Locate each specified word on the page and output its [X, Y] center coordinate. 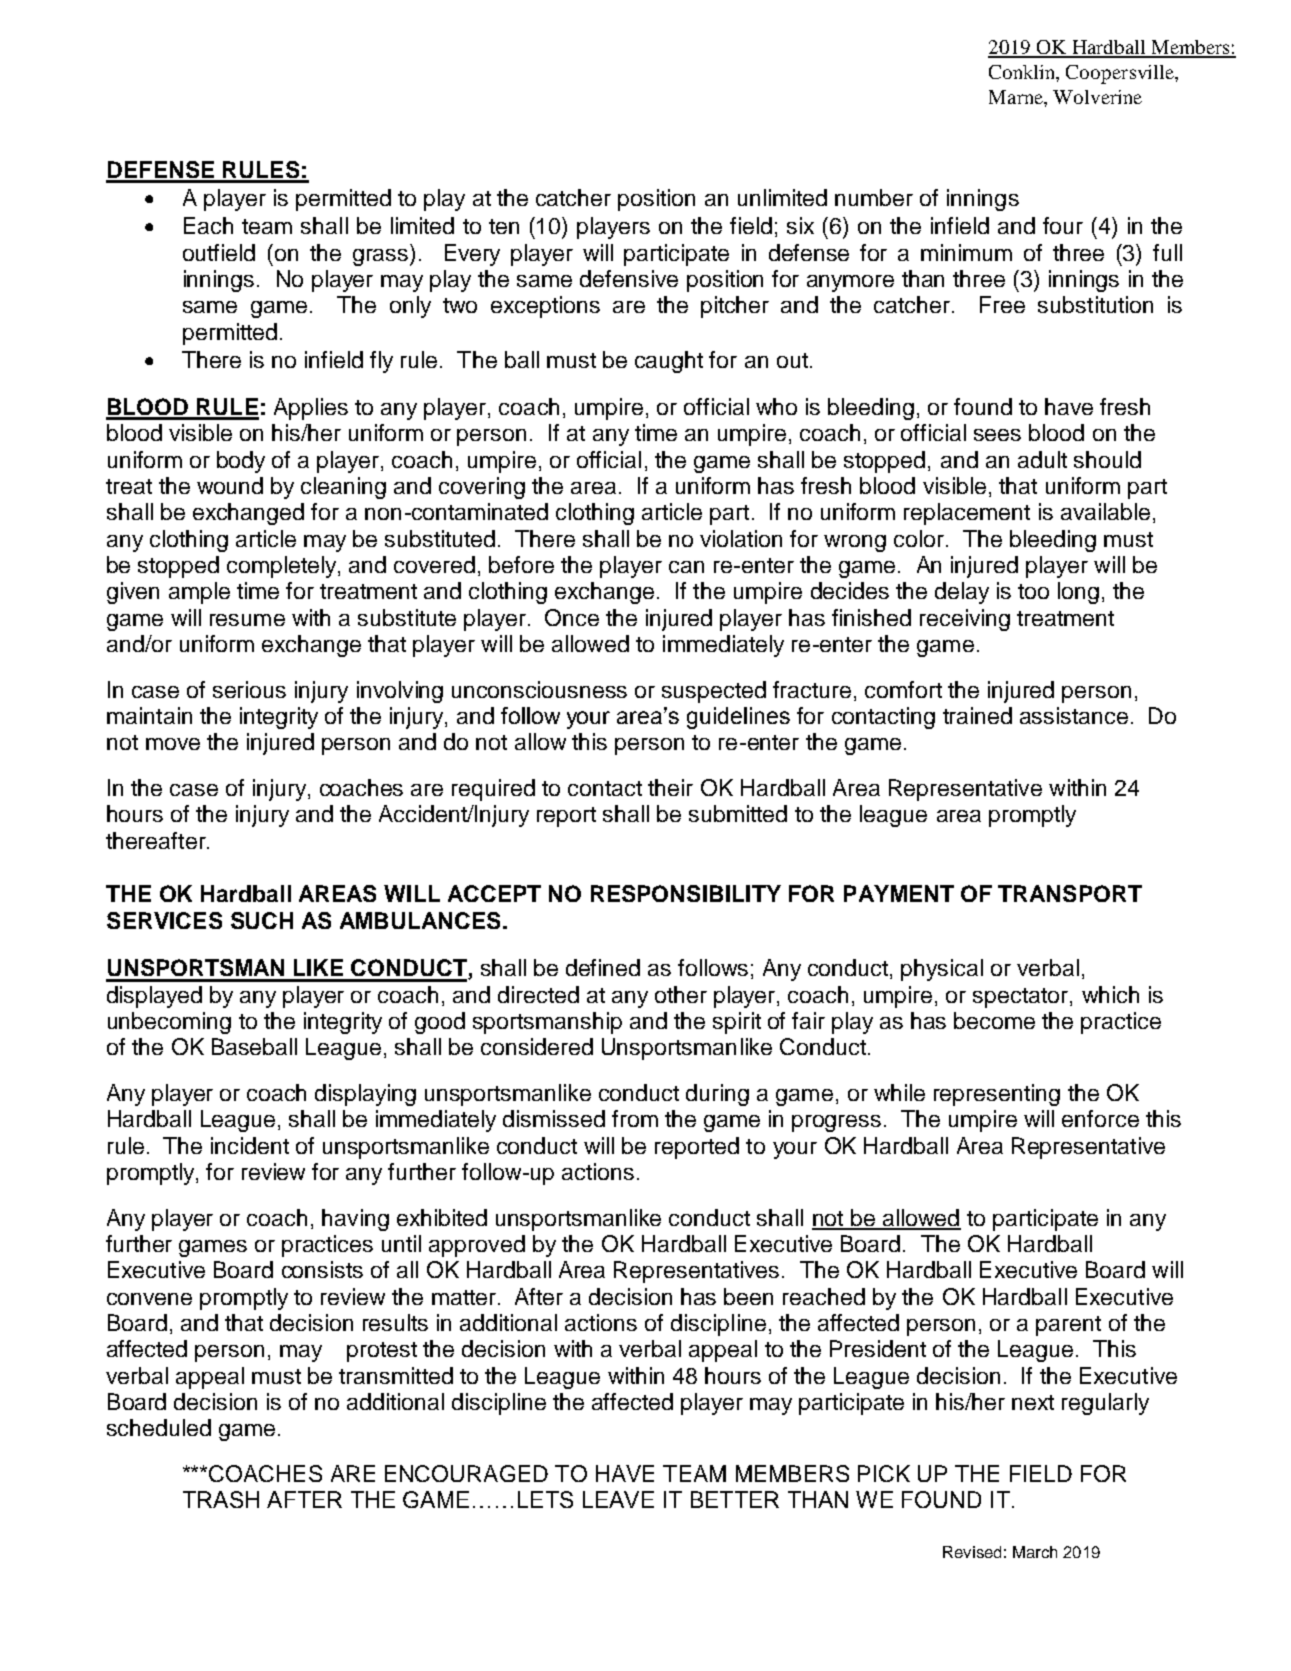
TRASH [221, 1499]
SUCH [262, 920]
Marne [1017, 97]
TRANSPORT [1070, 893]
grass [382, 257]
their [670, 787]
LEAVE [618, 1499]
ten [504, 226]
